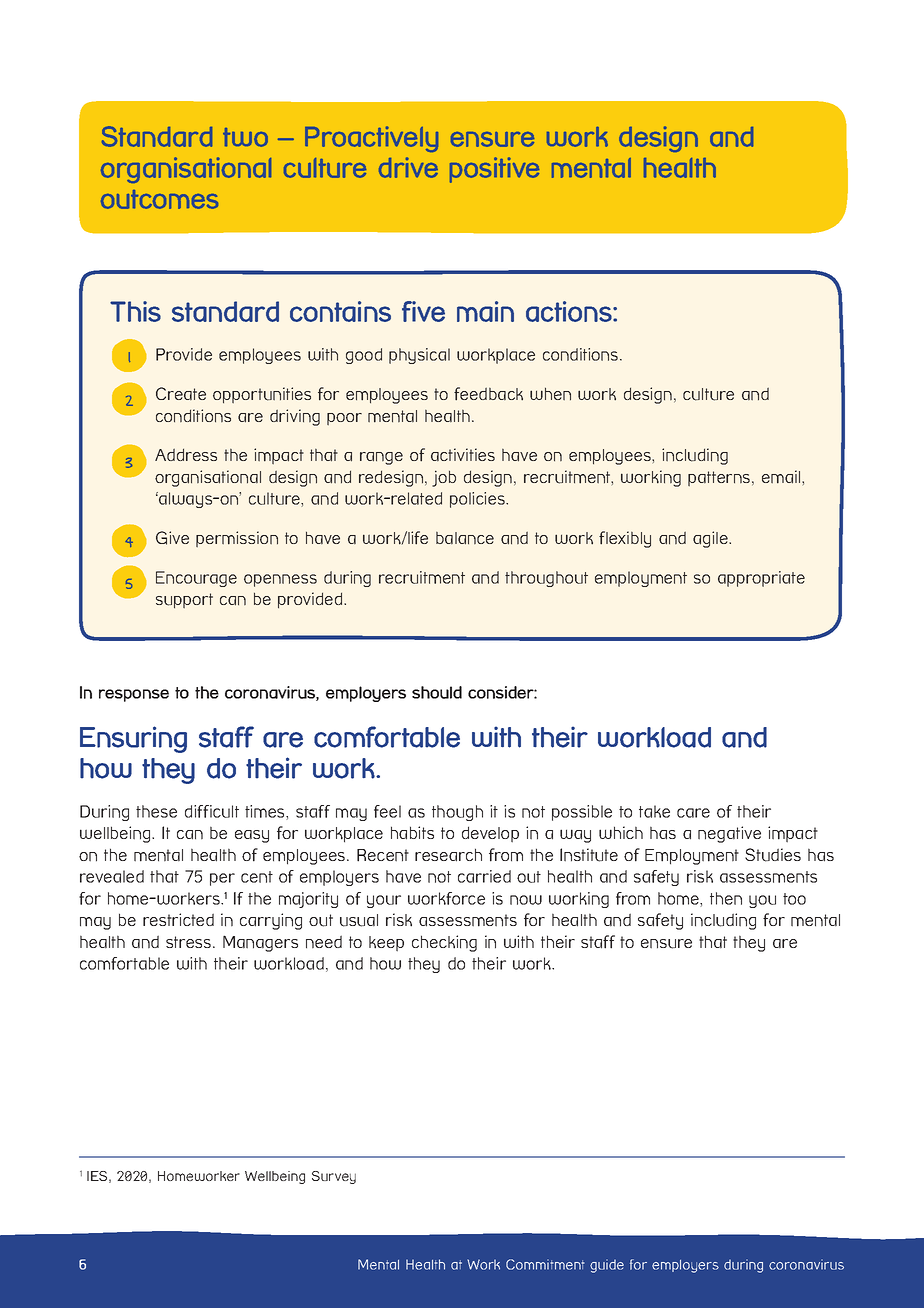 This screenshot has height=1308, width=924. I want to click on positive, so click(494, 170).
